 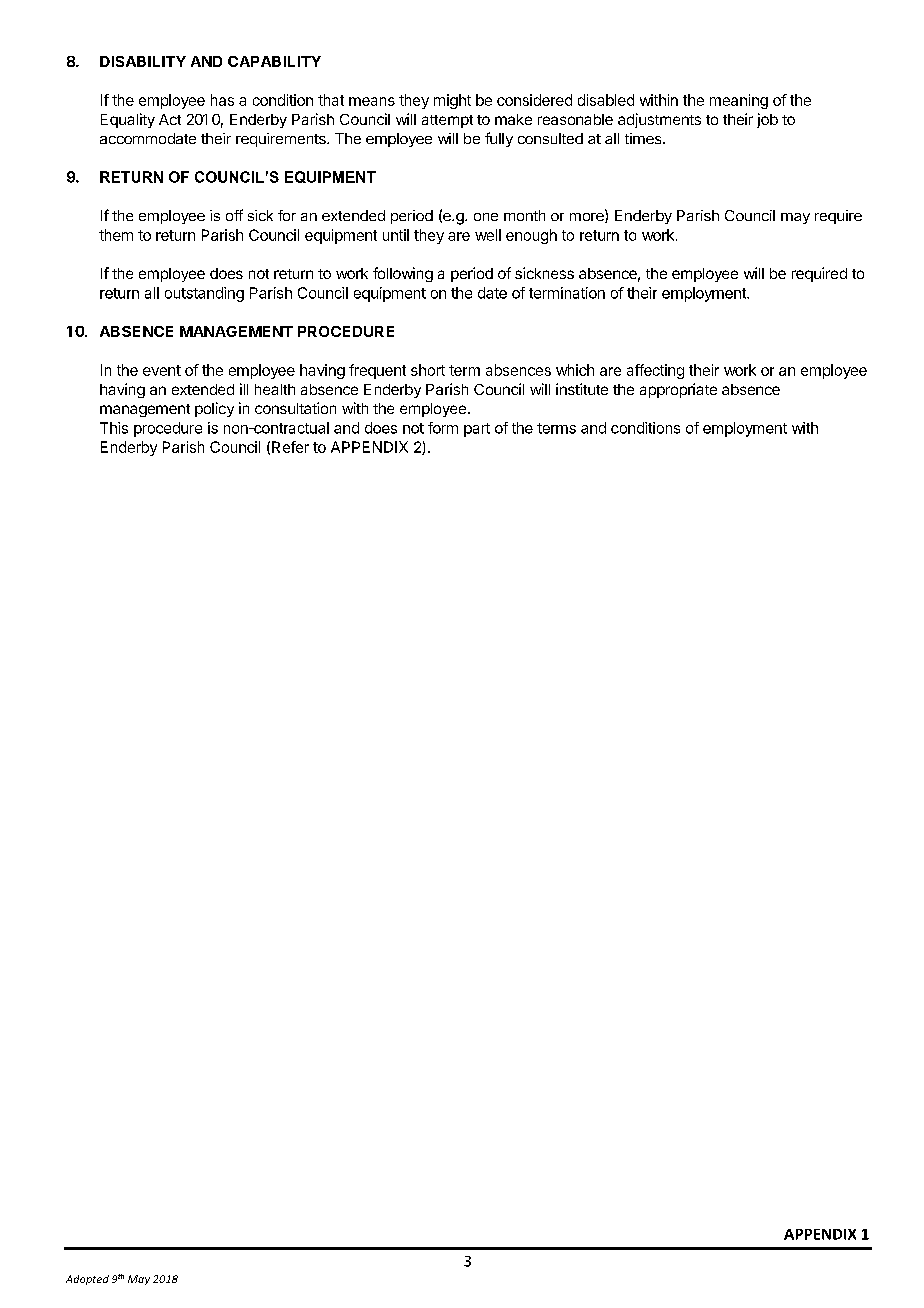 What do you see at coordinates (452, 101) in the page?
I see `might` at bounding box center [452, 101].
